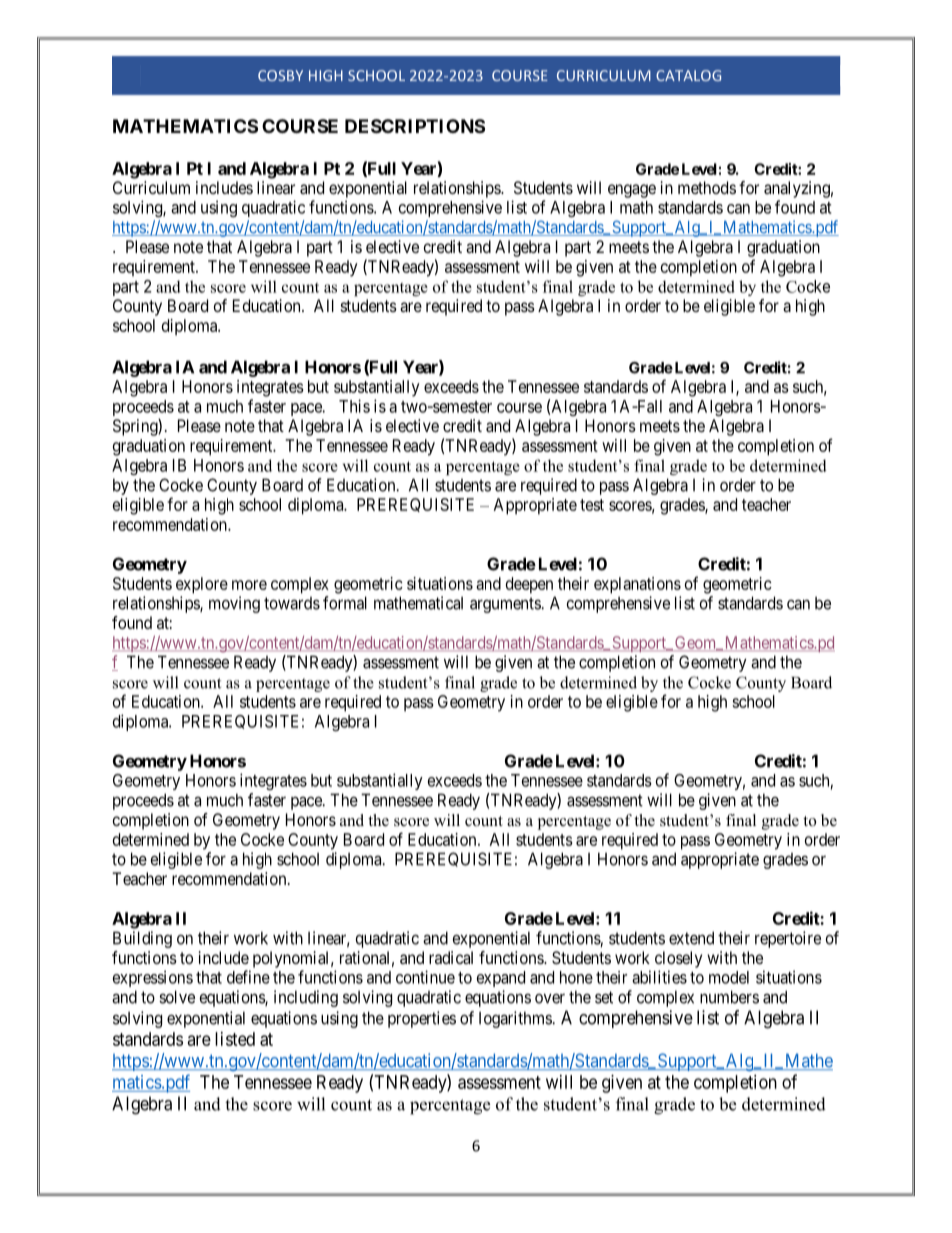  I want to click on define, so click(248, 977).
